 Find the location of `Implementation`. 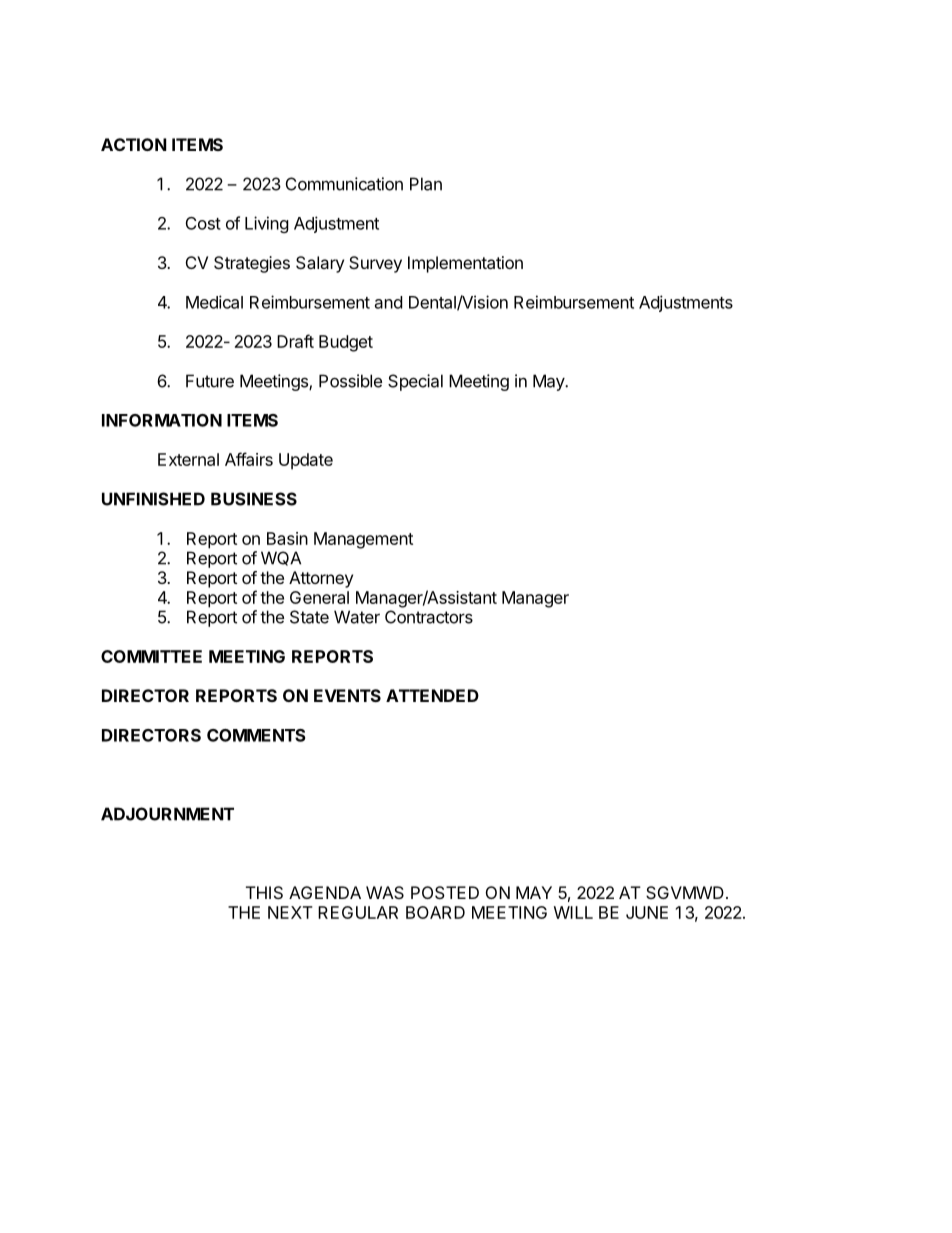

Implementation is located at coordinates (465, 264).
